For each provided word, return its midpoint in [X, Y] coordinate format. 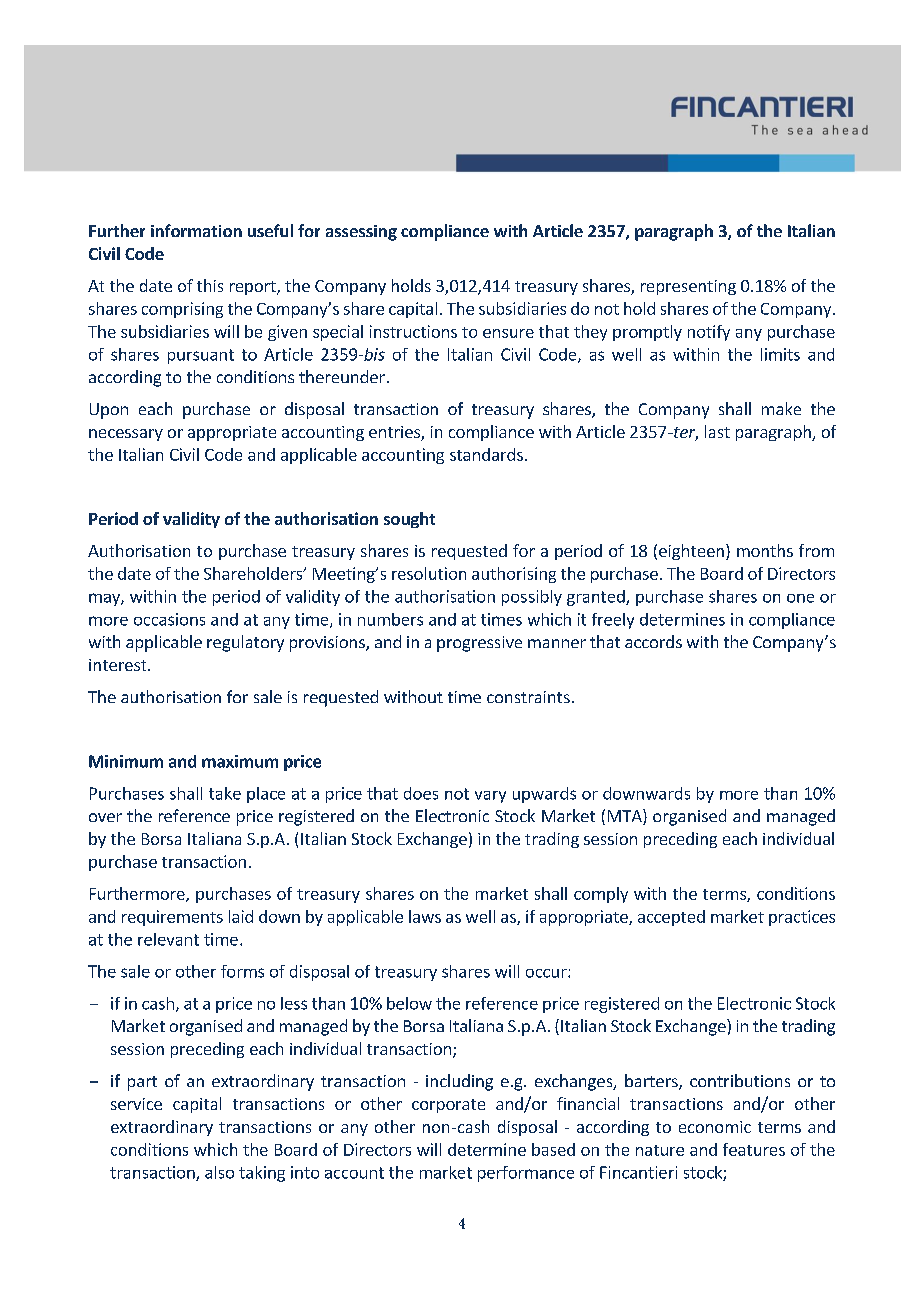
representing [688, 287]
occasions [169, 619]
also [219, 1172]
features [754, 1149]
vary [490, 797]
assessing [361, 233]
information [196, 230]
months [765, 550]
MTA [626, 817]
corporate [448, 1106]
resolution [429, 573]
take [225, 793]
